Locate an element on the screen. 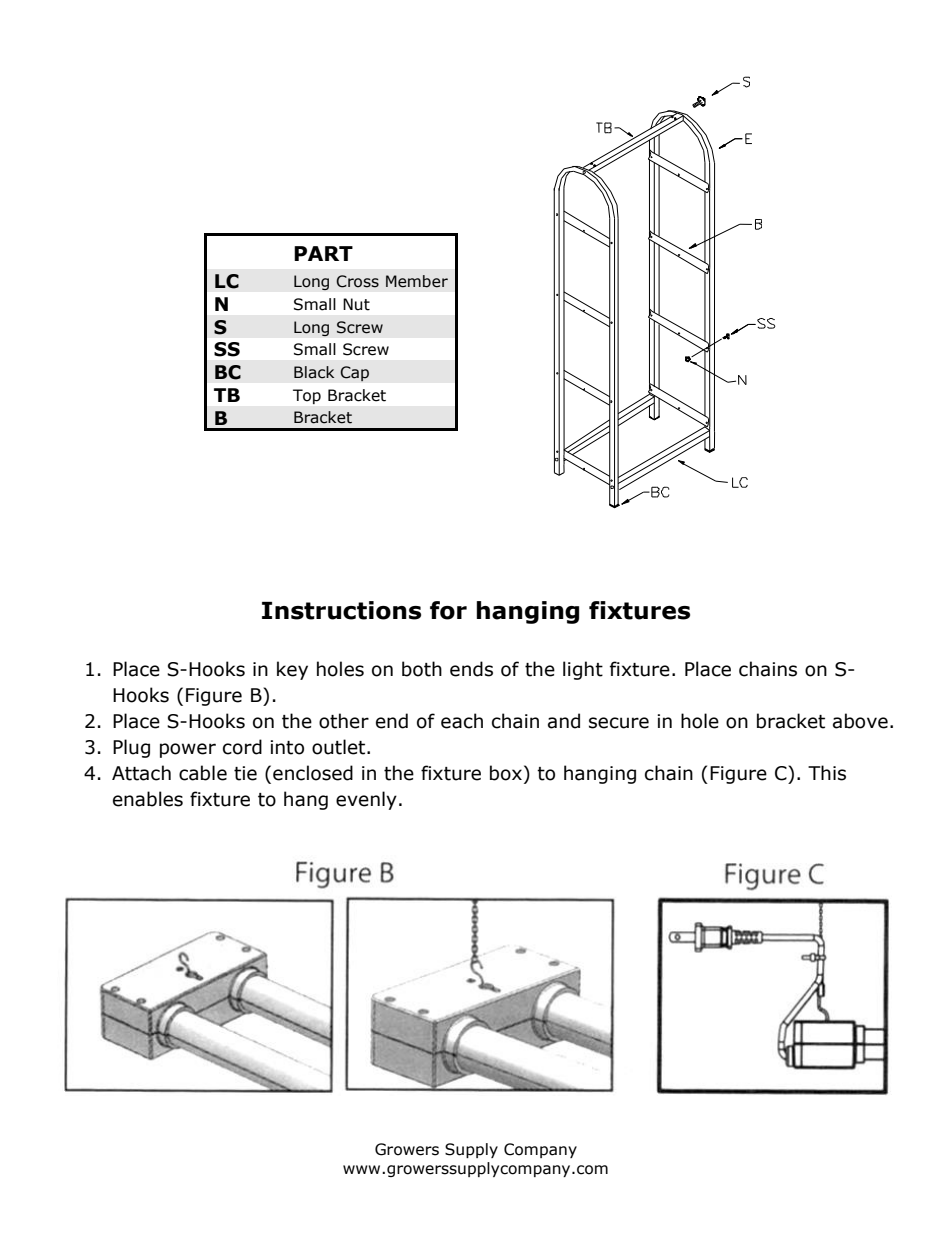  light is located at coordinates (583, 670).
